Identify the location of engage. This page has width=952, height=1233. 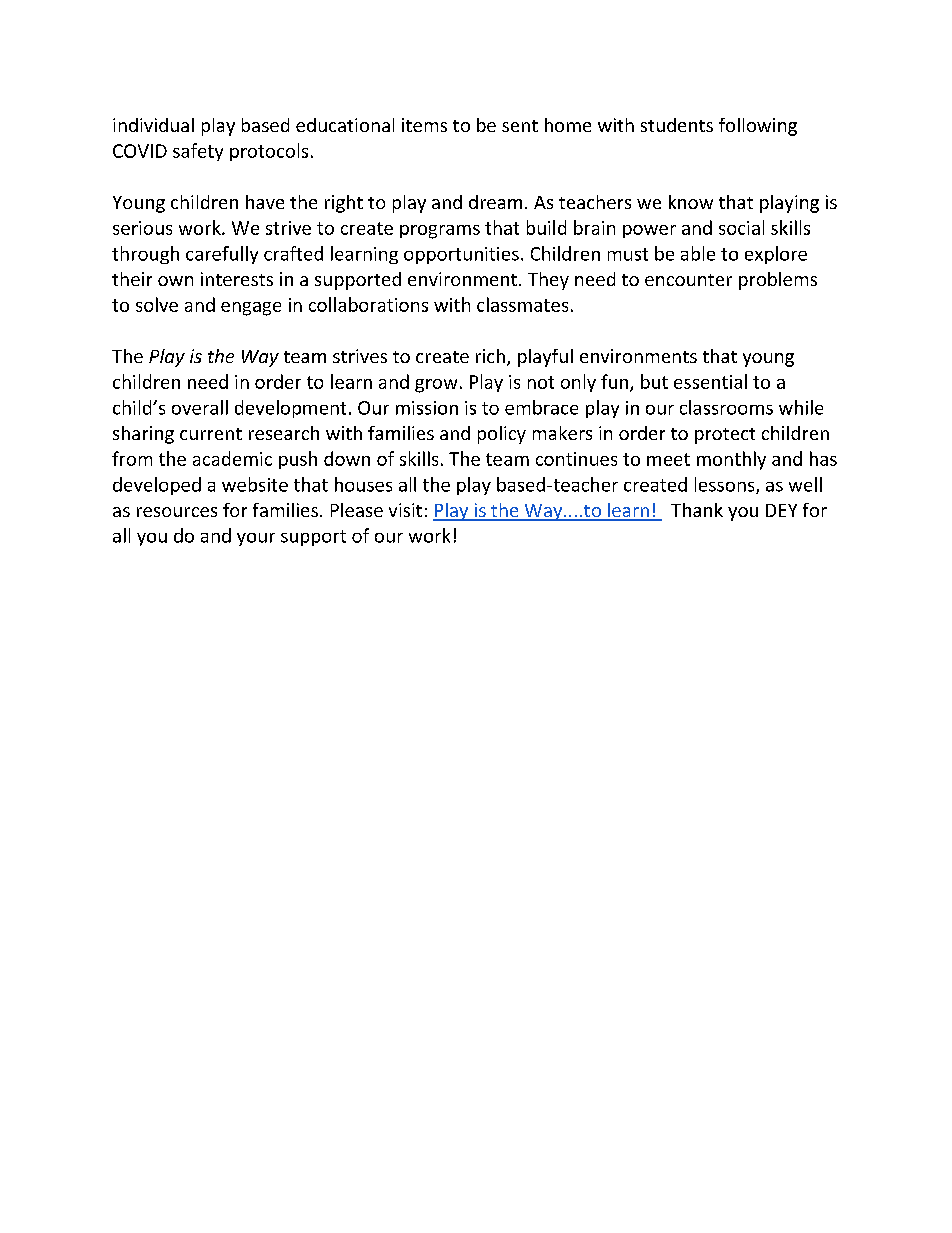
(251, 309).
